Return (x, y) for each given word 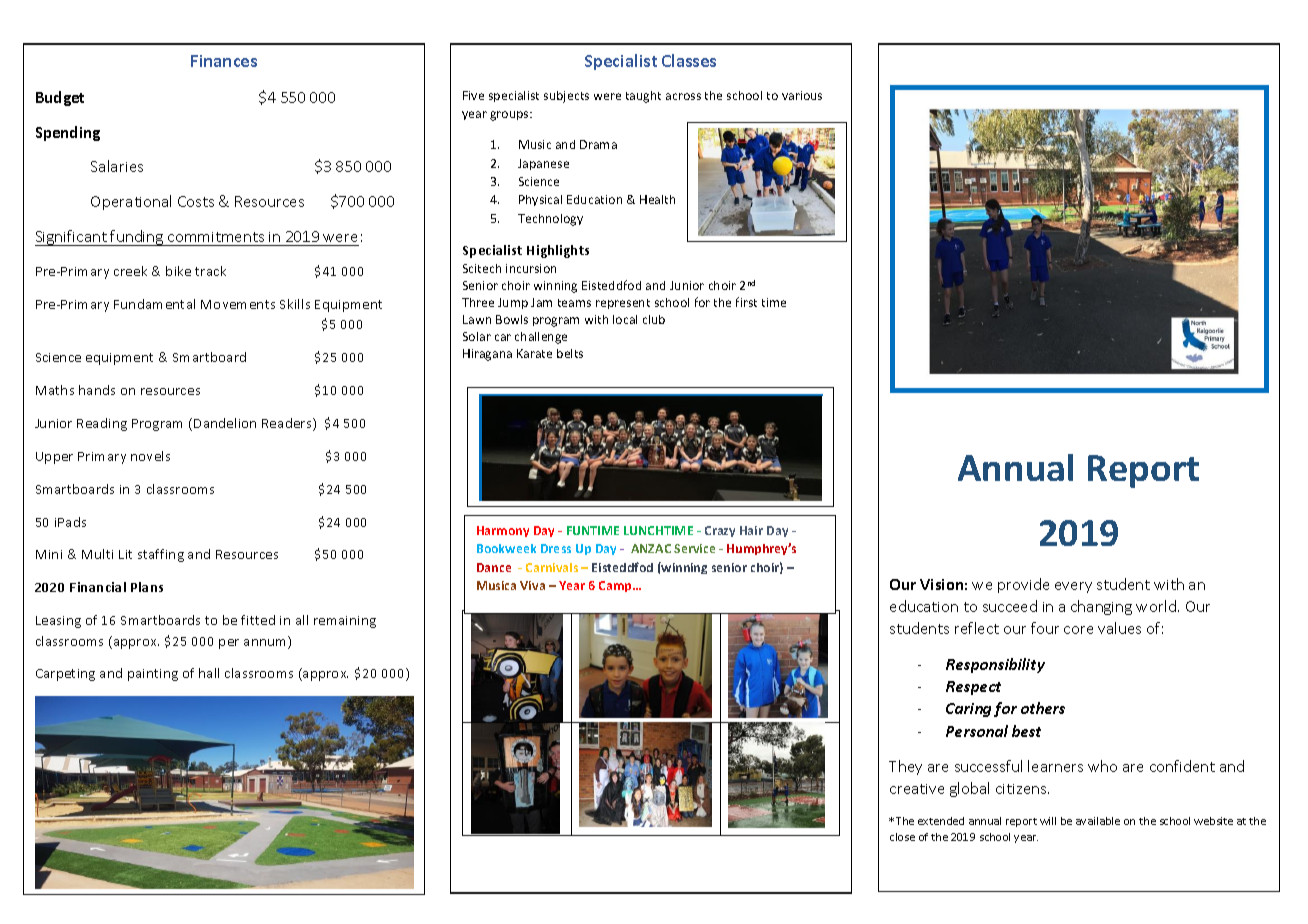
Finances (224, 61)
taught (643, 97)
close (902, 837)
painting (153, 675)
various (802, 95)
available (1098, 821)
